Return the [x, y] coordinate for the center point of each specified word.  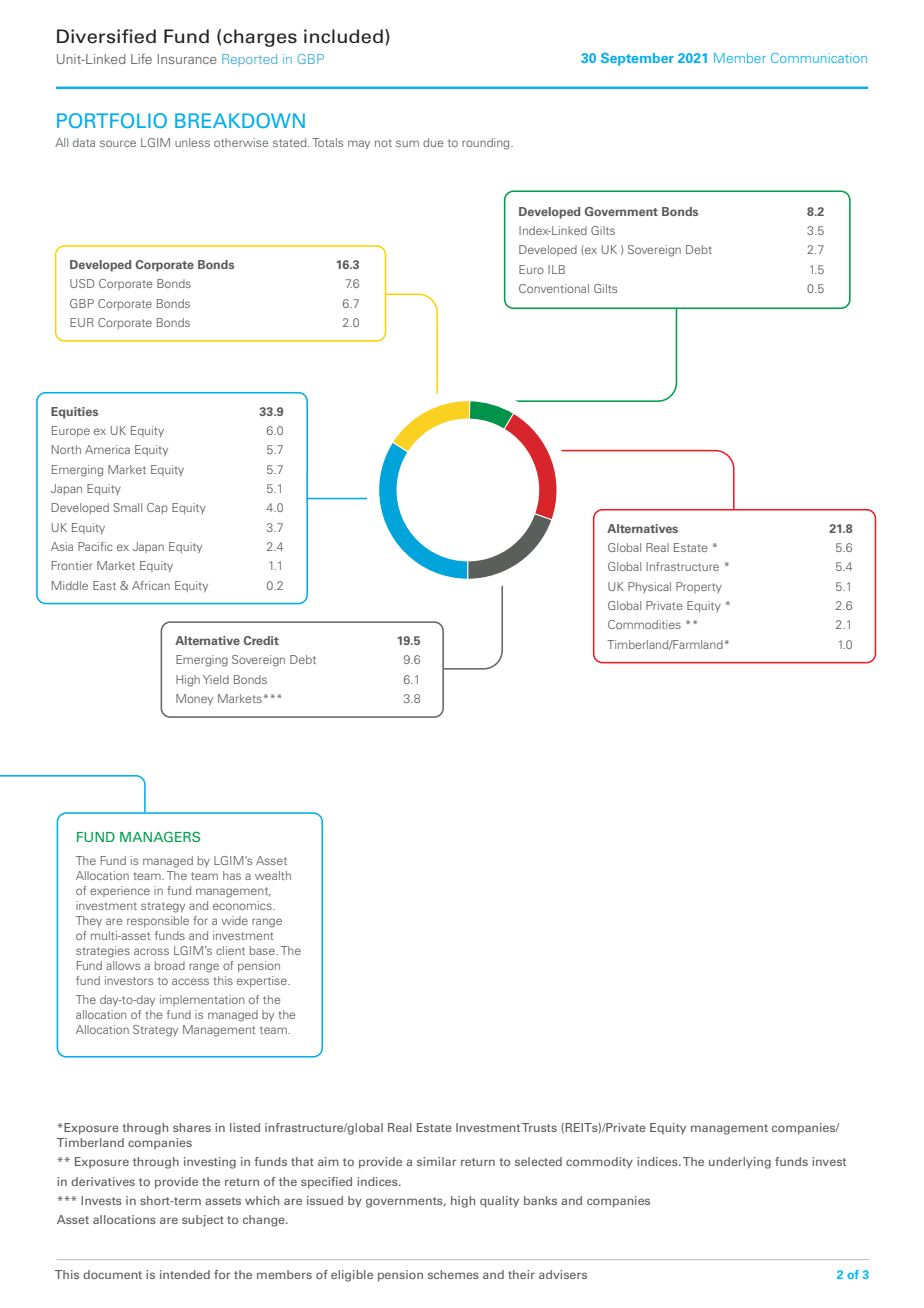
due [433, 142]
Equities [74, 413]
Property [699, 587]
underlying [740, 1163]
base [263, 950]
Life [141, 59]
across [151, 951]
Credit [261, 640]
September [637, 59]
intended [185, 1274]
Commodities [644, 624]
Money [194, 699]
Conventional [554, 288]
